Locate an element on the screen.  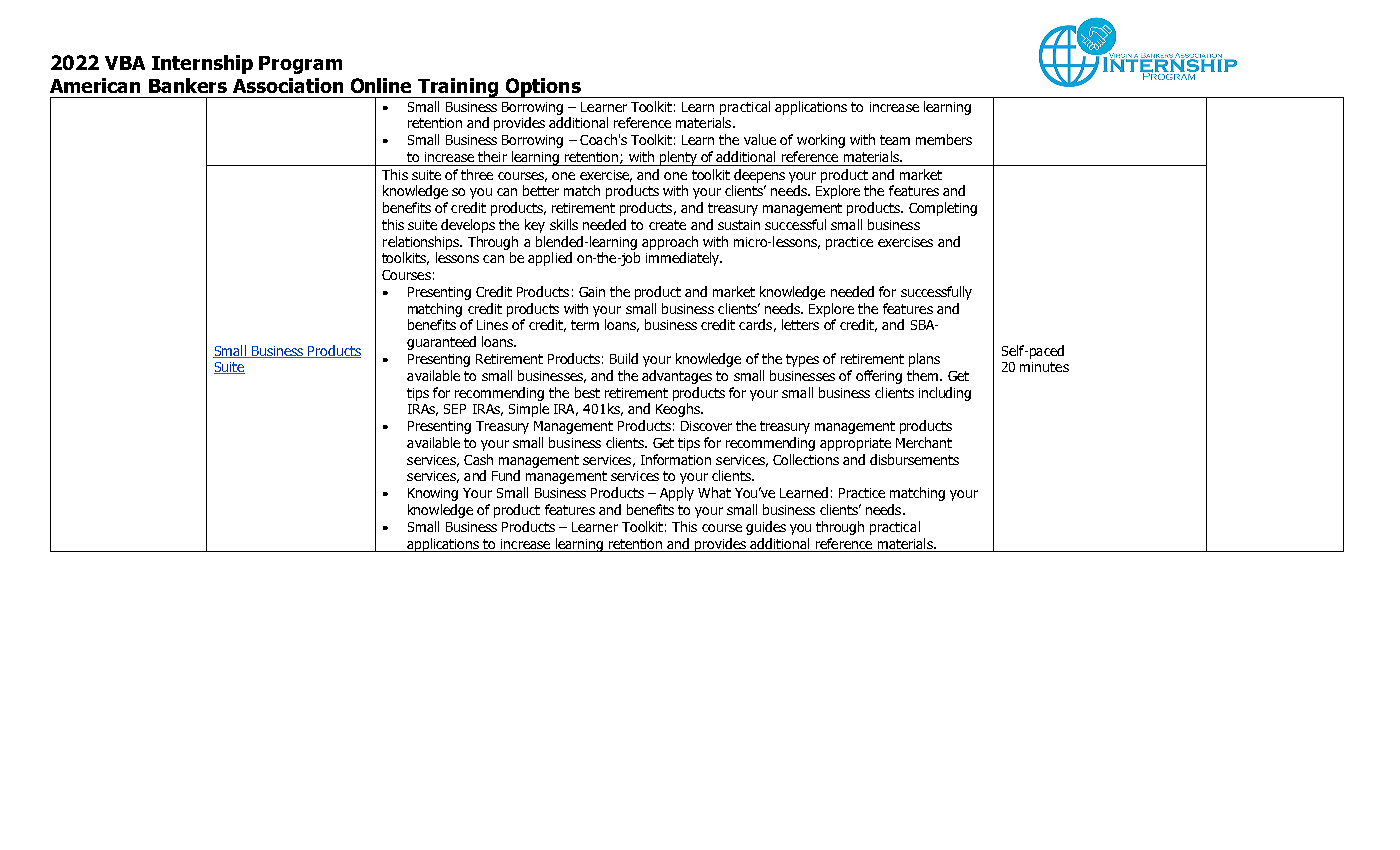
letters is located at coordinates (800, 324).
